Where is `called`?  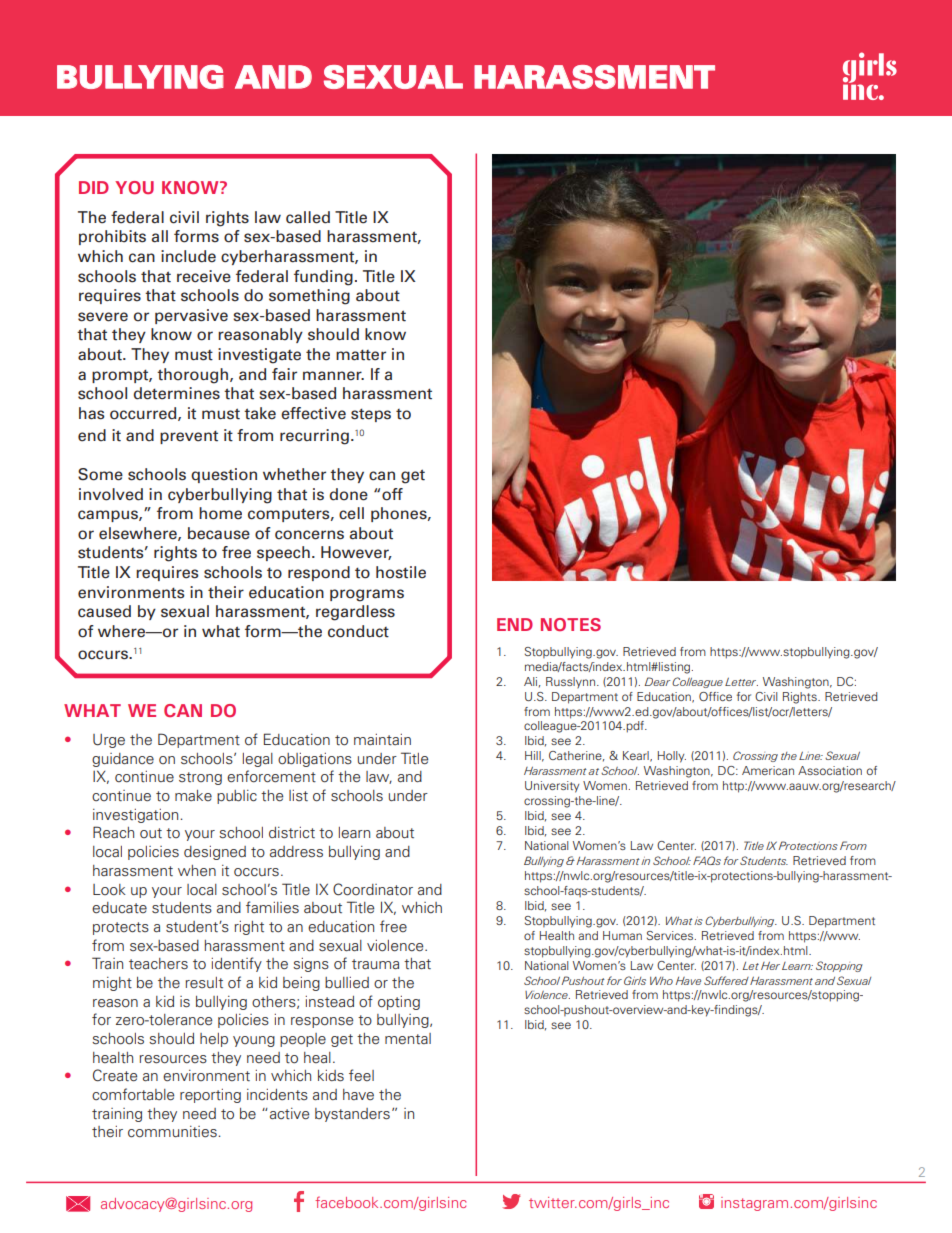
called is located at coordinates (308, 217).
